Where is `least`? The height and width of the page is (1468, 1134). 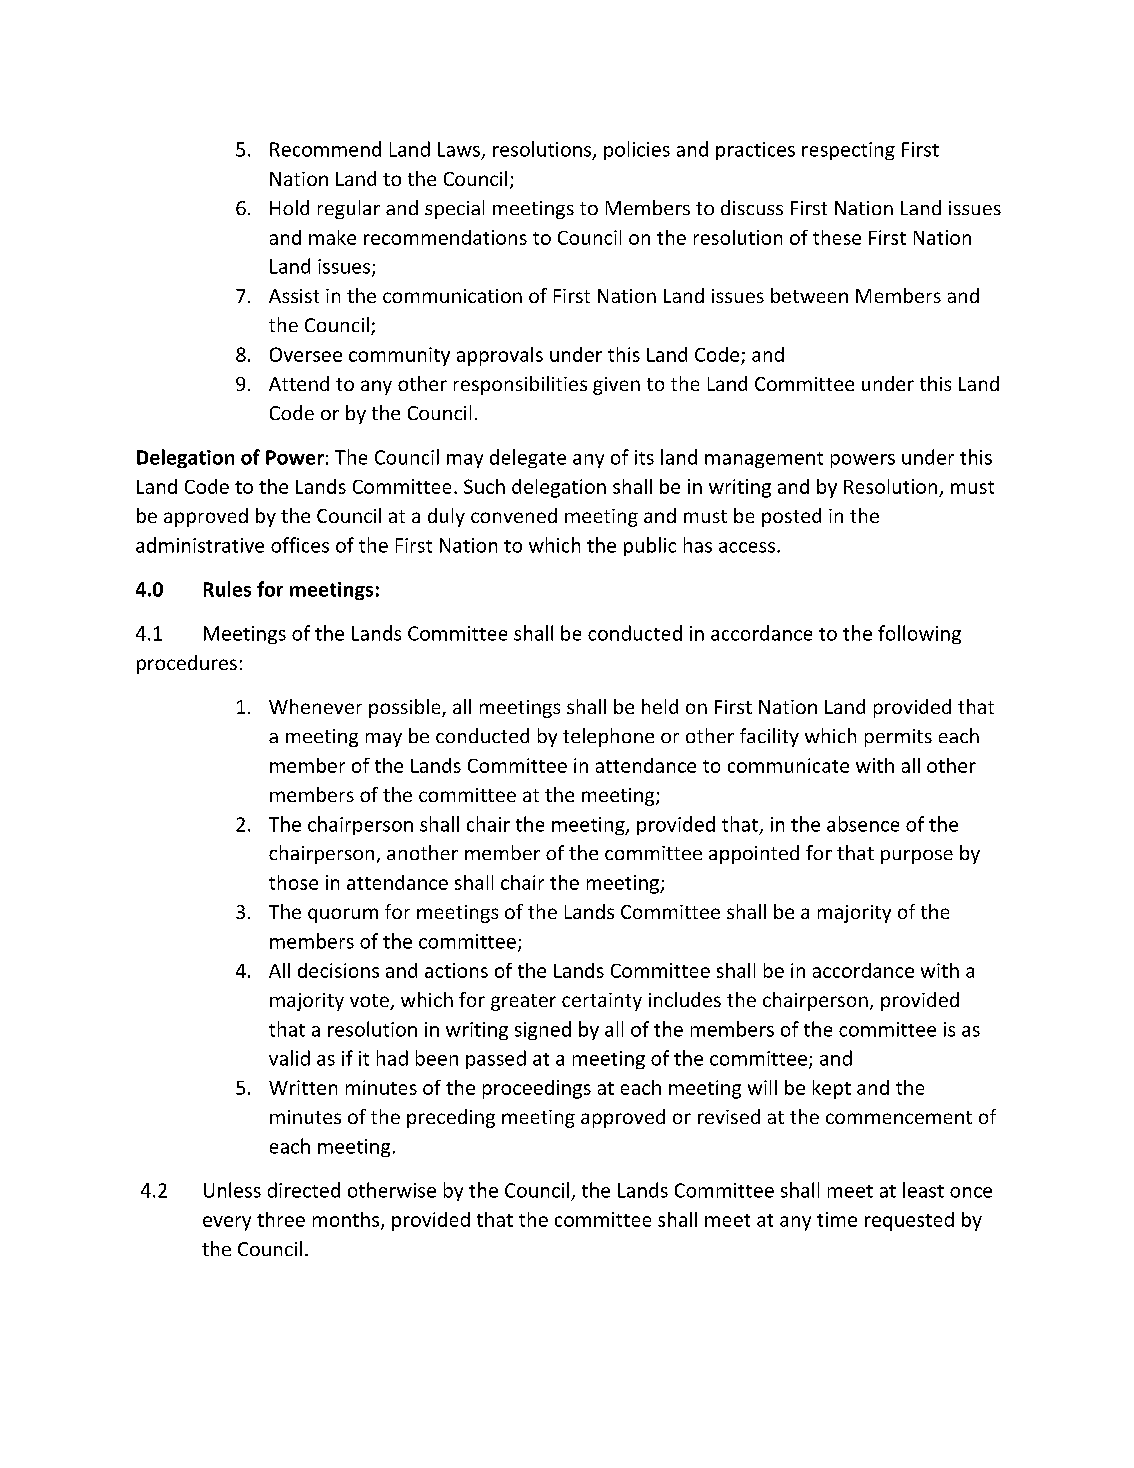
least is located at coordinates (923, 1190).
